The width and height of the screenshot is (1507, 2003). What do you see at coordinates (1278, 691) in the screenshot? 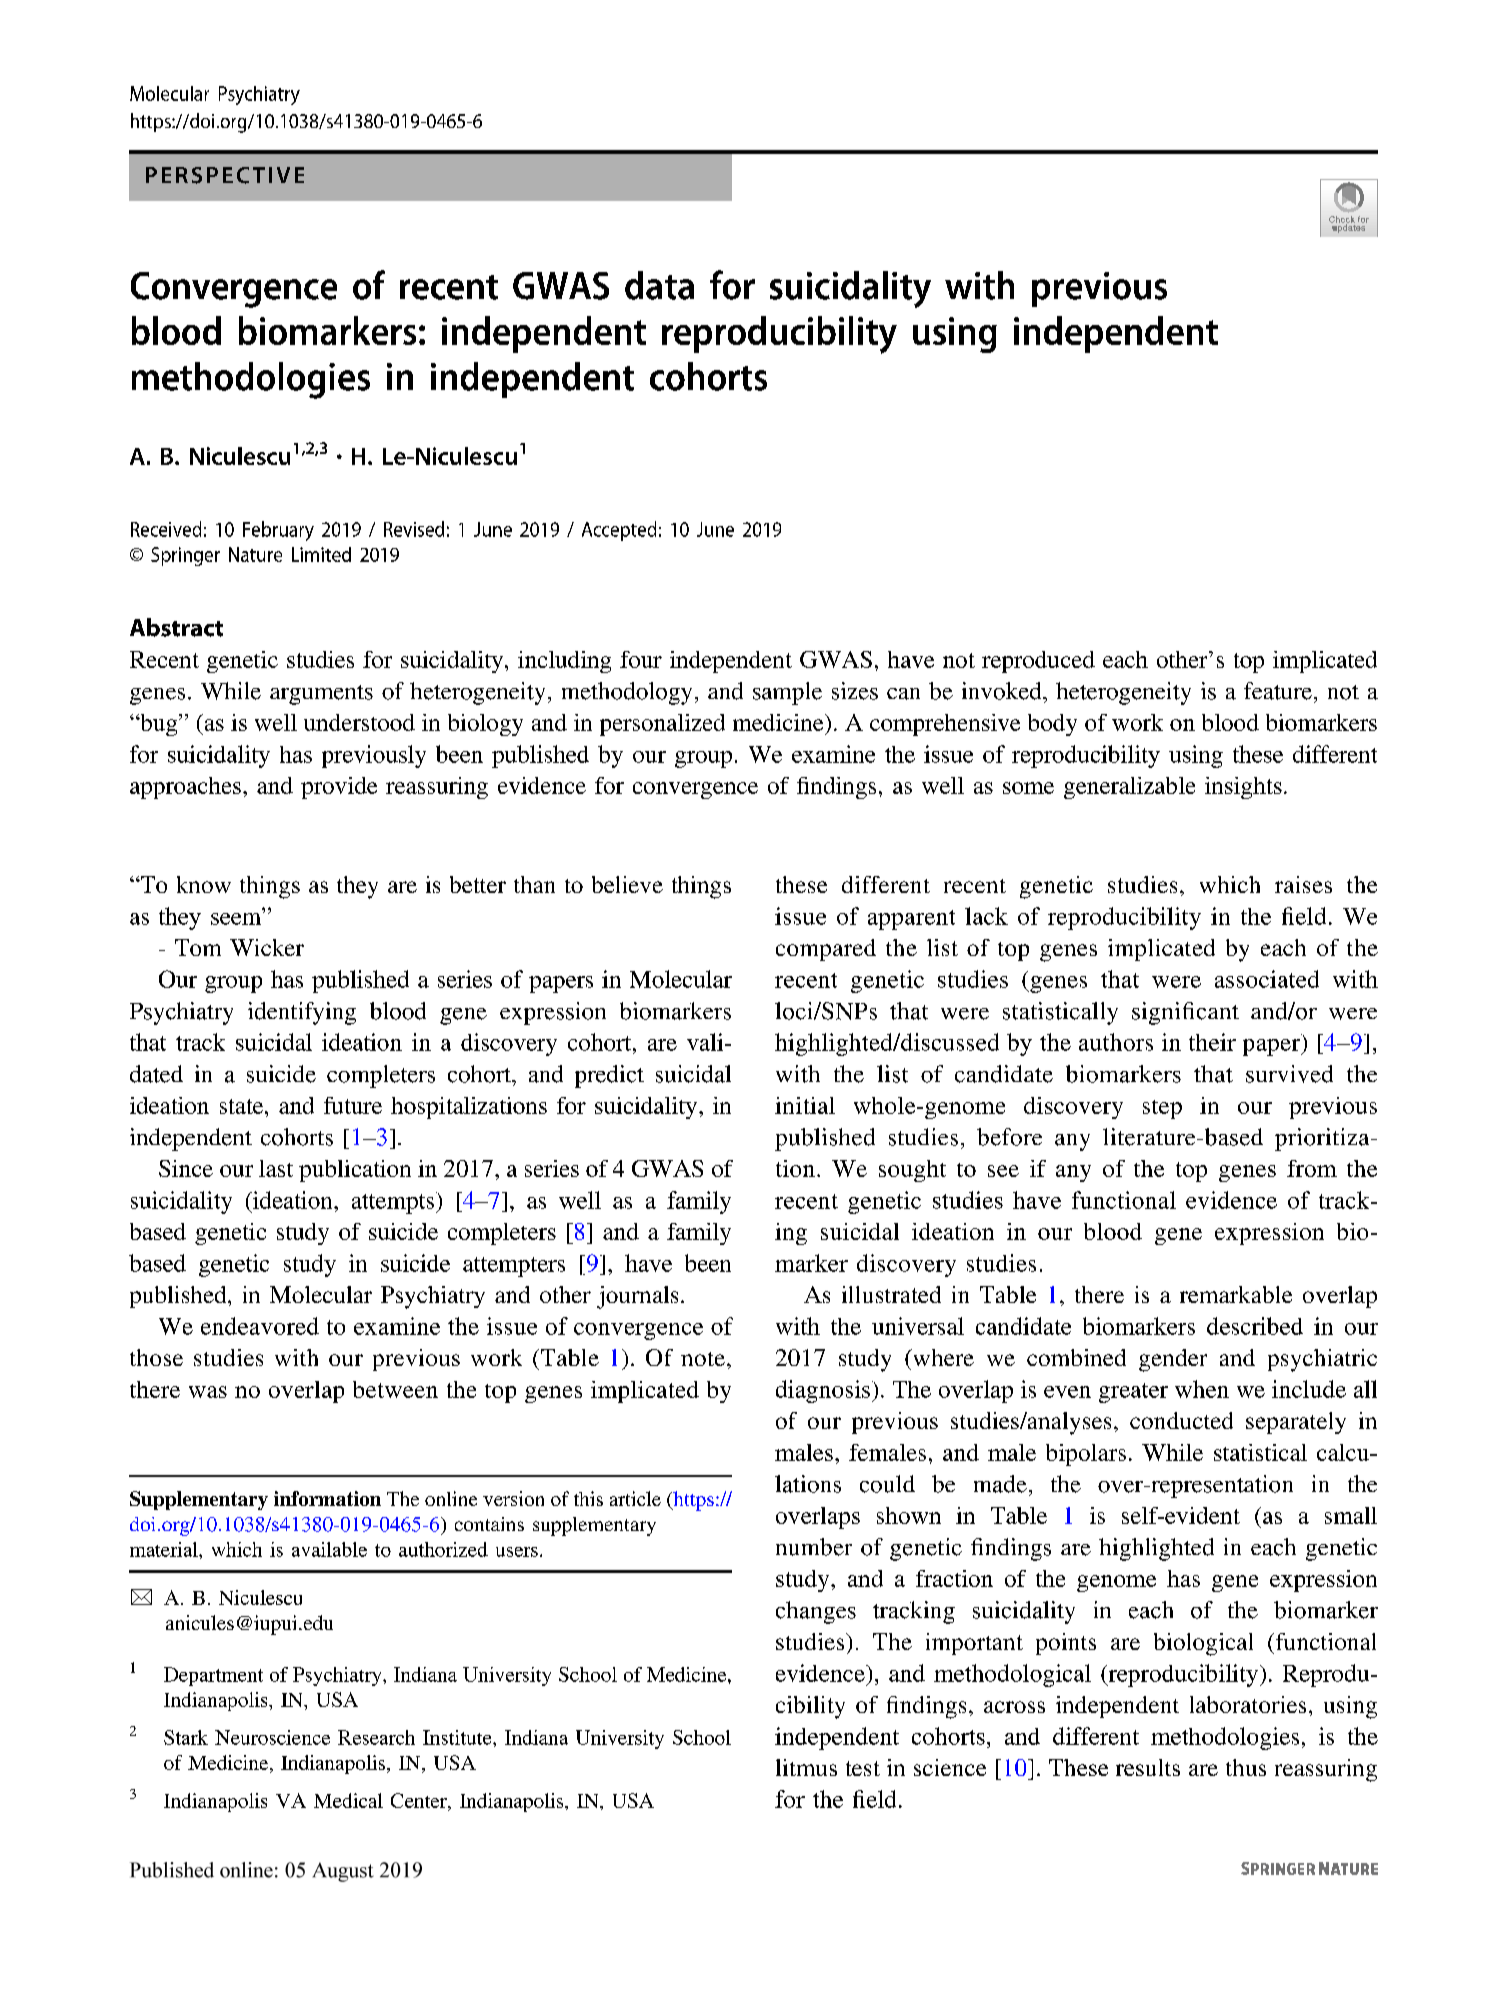
I see `feature` at bounding box center [1278, 691].
